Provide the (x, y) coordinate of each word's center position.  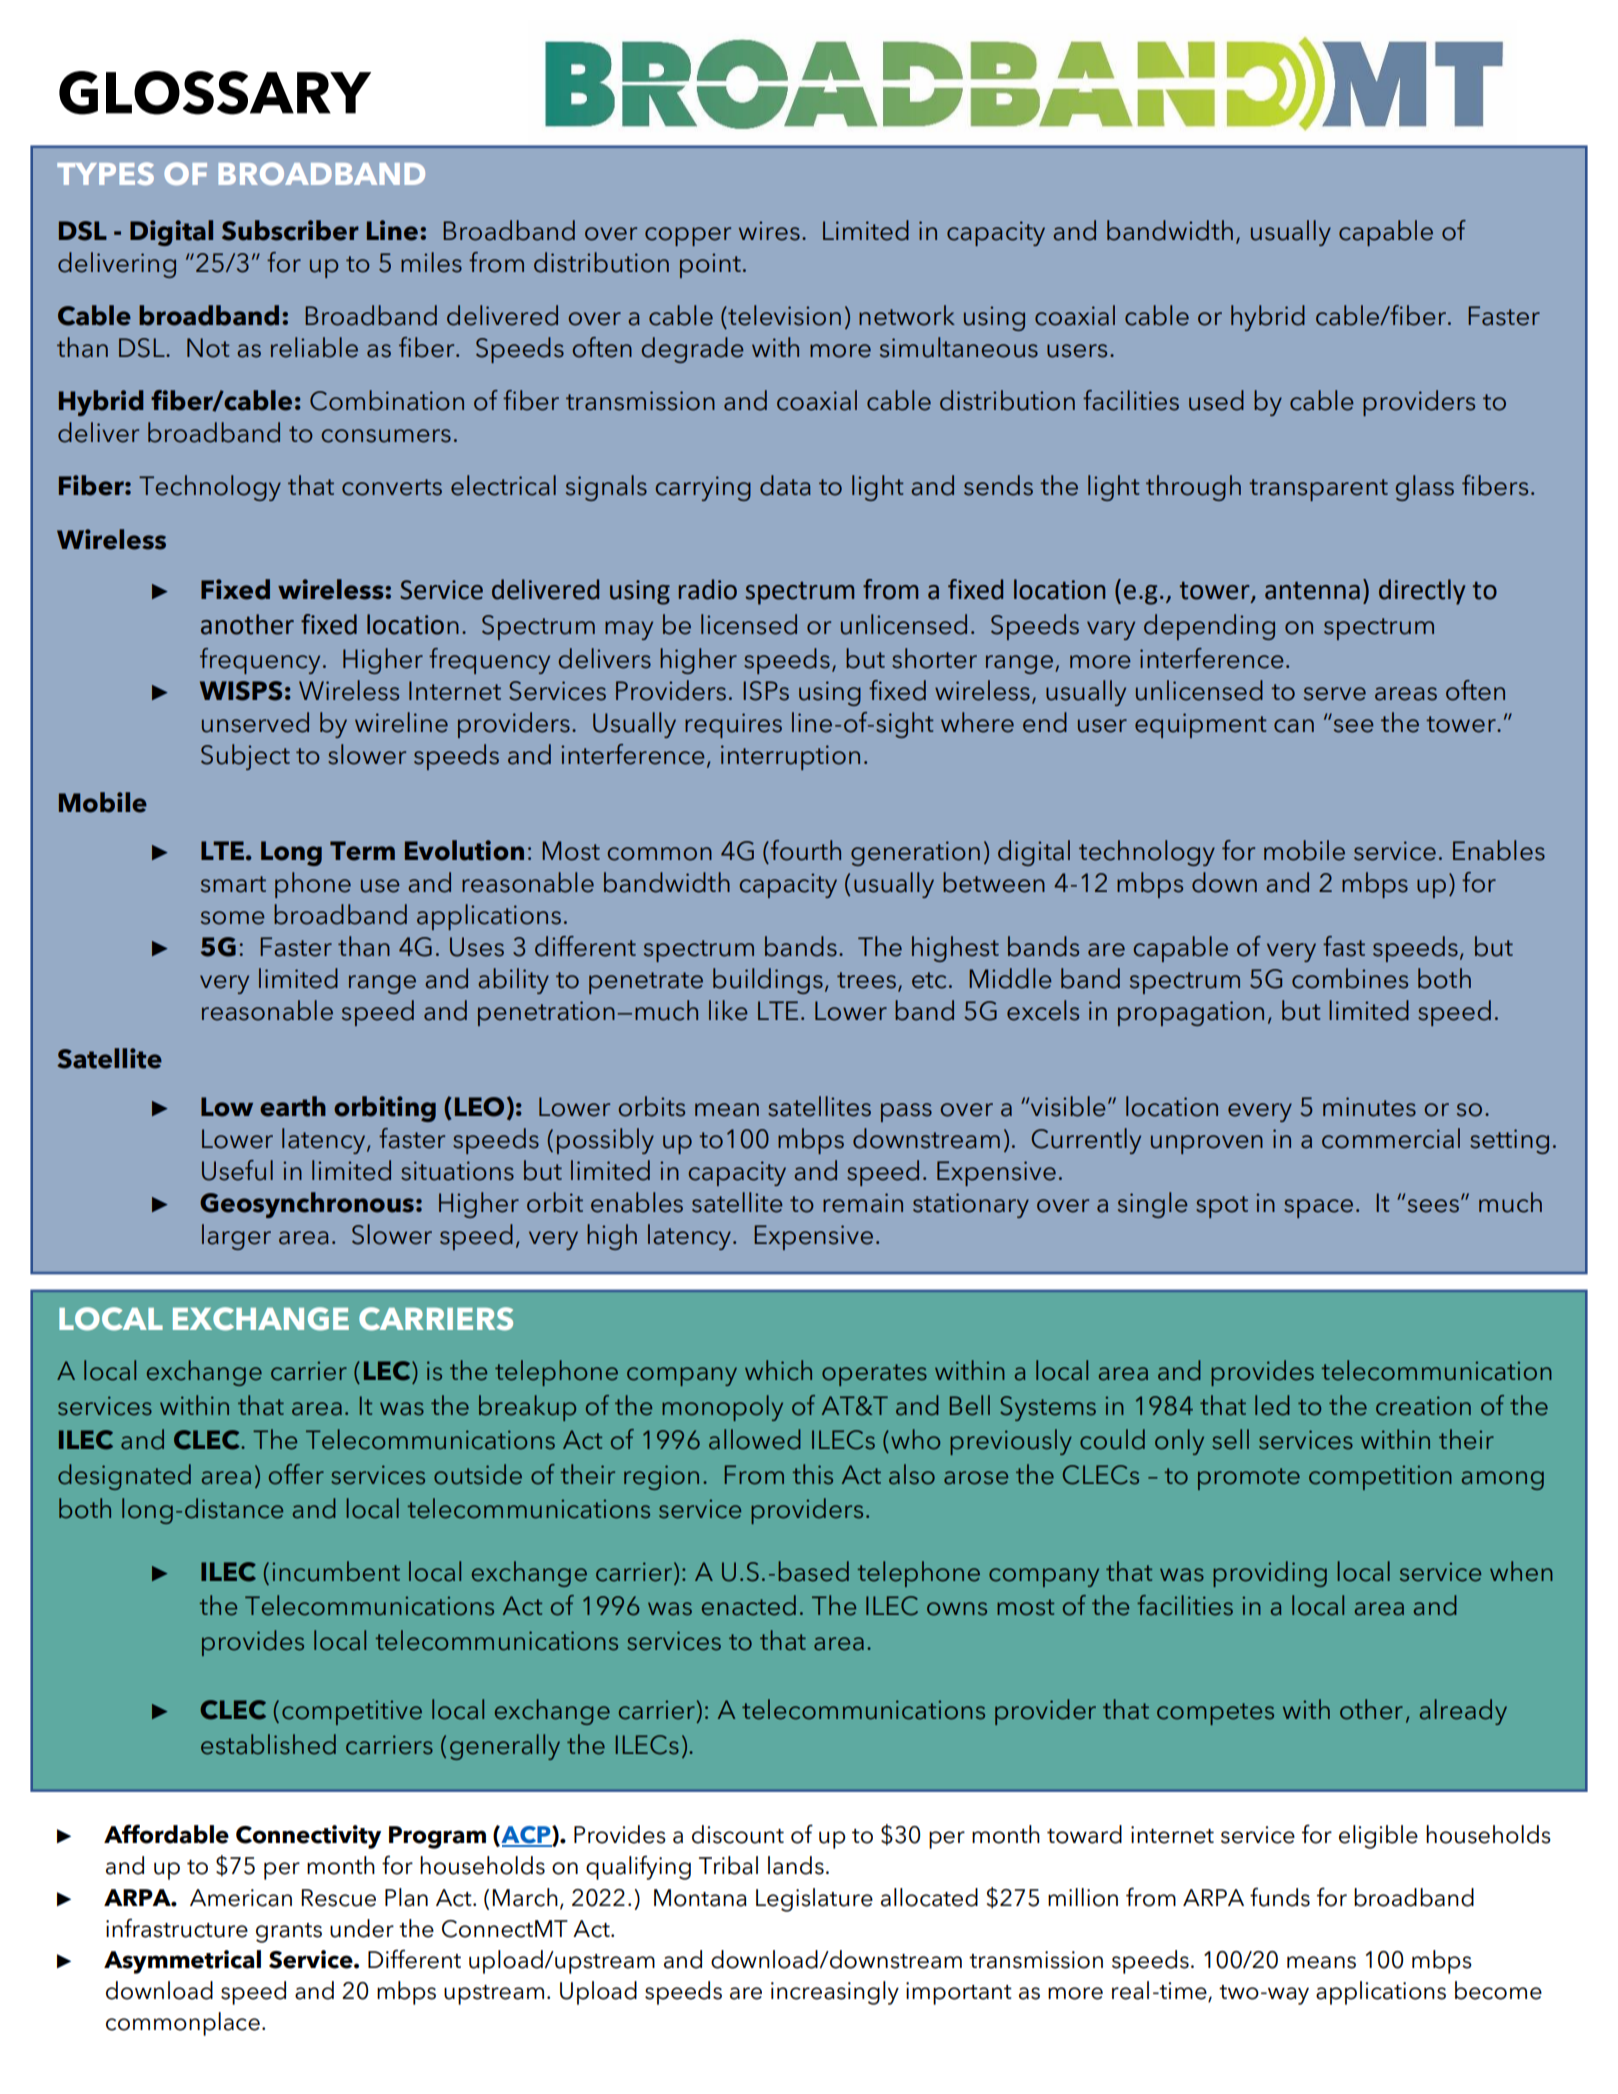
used (1216, 400)
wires (769, 231)
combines (1350, 978)
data (785, 485)
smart (233, 884)
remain (863, 1203)
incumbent (336, 1571)
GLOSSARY (215, 93)
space (1318, 1208)
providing (1270, 1574)
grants (289, 1933)
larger (236, 1237)
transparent (1318, 490)
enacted (749, 1605)
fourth (806, 850)
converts (392, 487)
